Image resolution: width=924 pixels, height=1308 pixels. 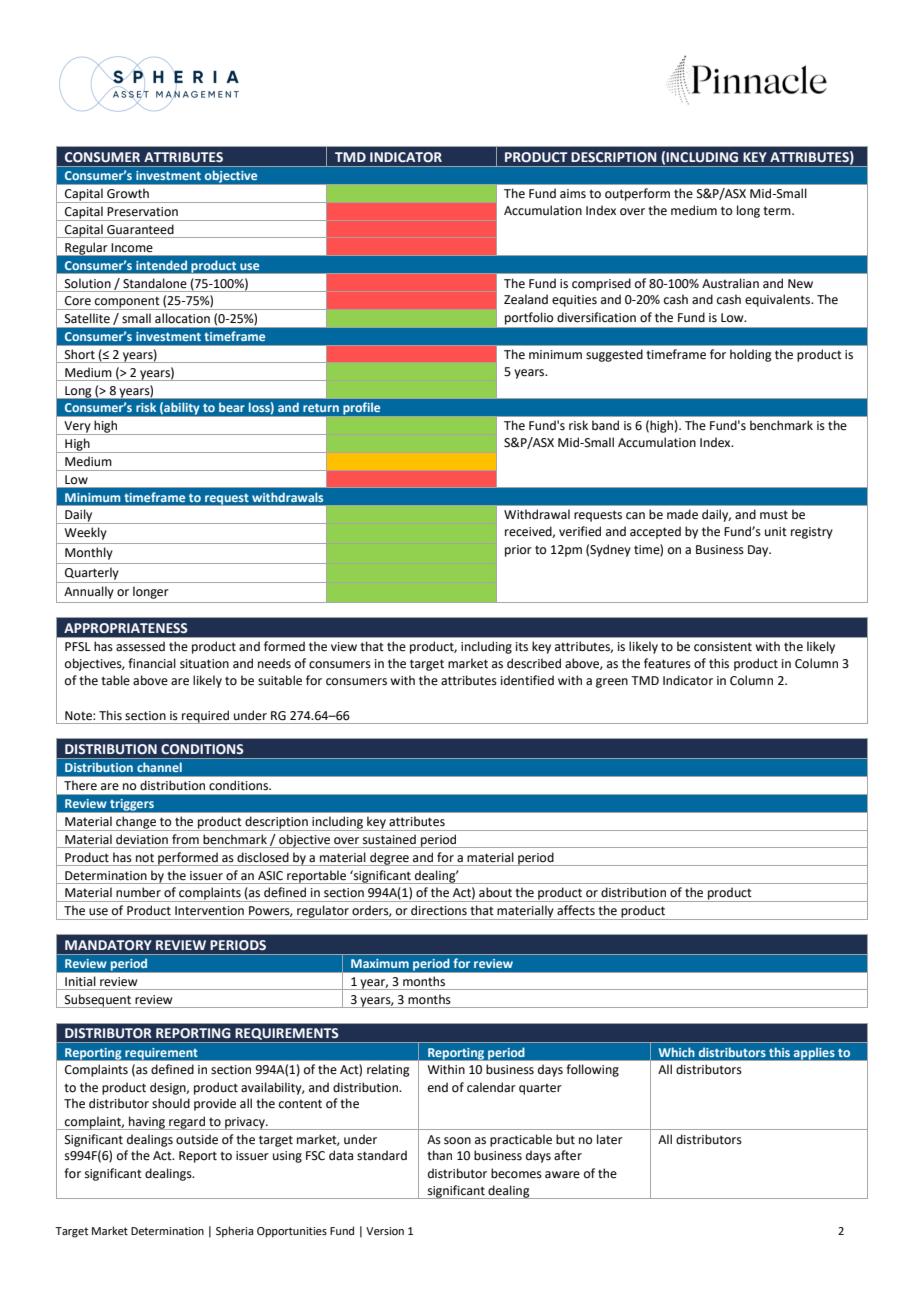 What do you see at coordinates (108, 945) in the image?
I see `MANDATORY` at bounding box center [108, 945].
